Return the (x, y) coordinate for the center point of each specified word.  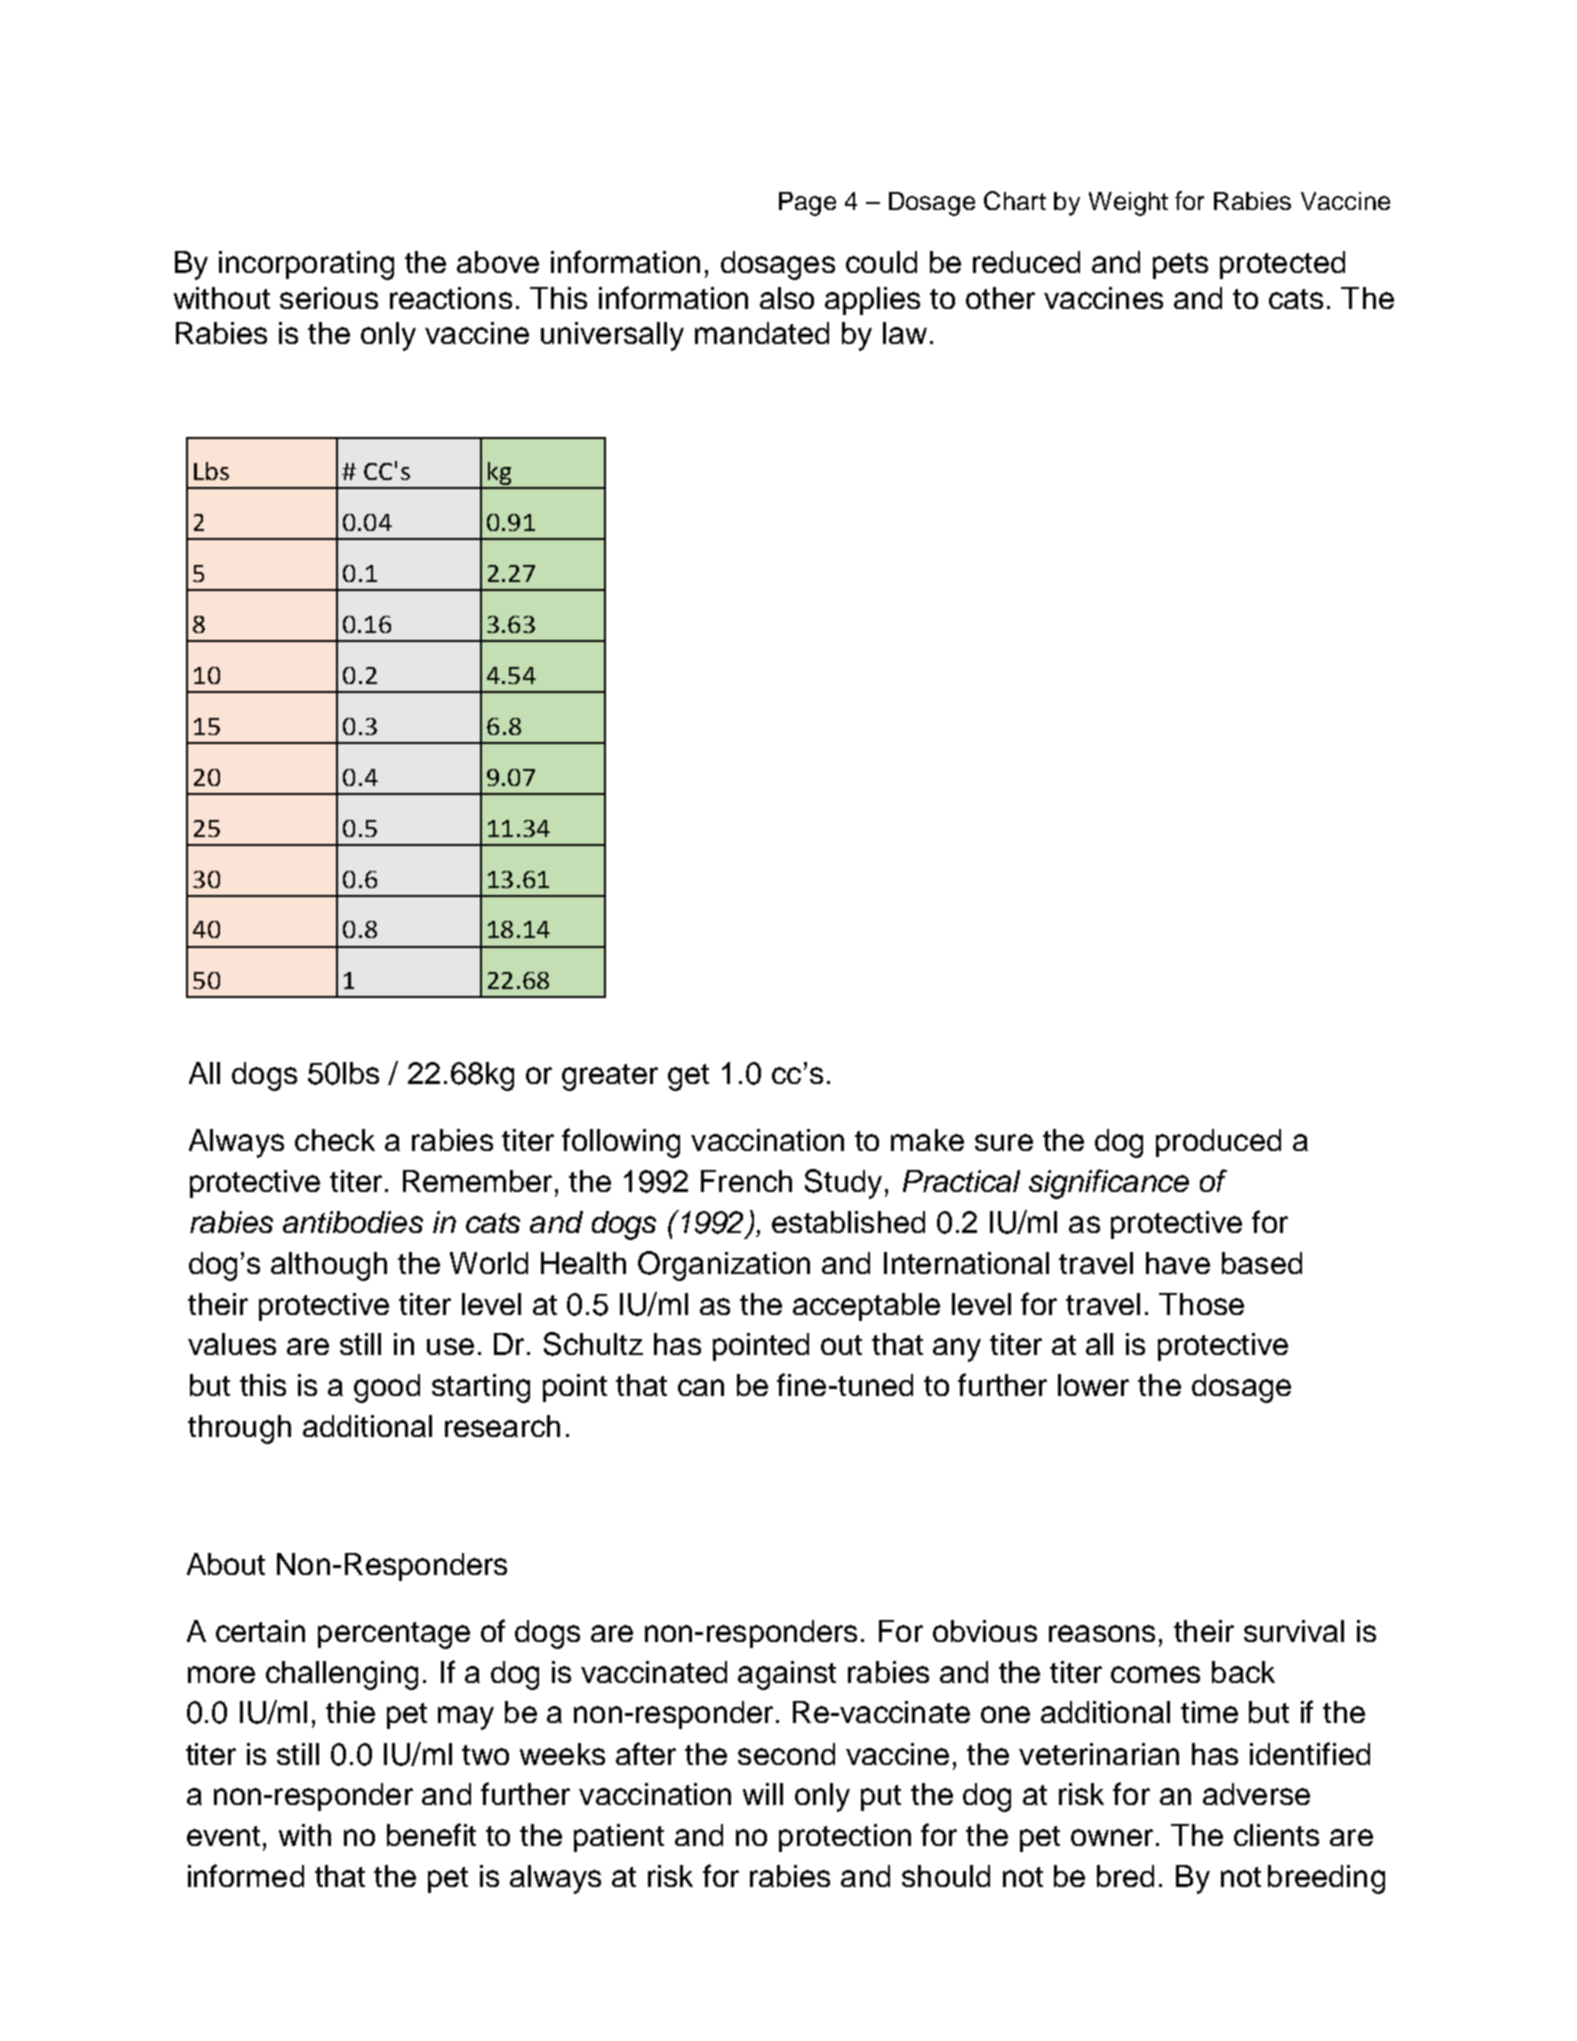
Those (1201, 1304)
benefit (431, 1834)
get (688, 1077)
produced (1218, 1143)
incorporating (306, 265)
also (787, 298)
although (329, 1266)
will (763, 1794)
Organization (724, 1266)
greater (610, 1077)
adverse (1256, 1794)
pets (1180, 266)
